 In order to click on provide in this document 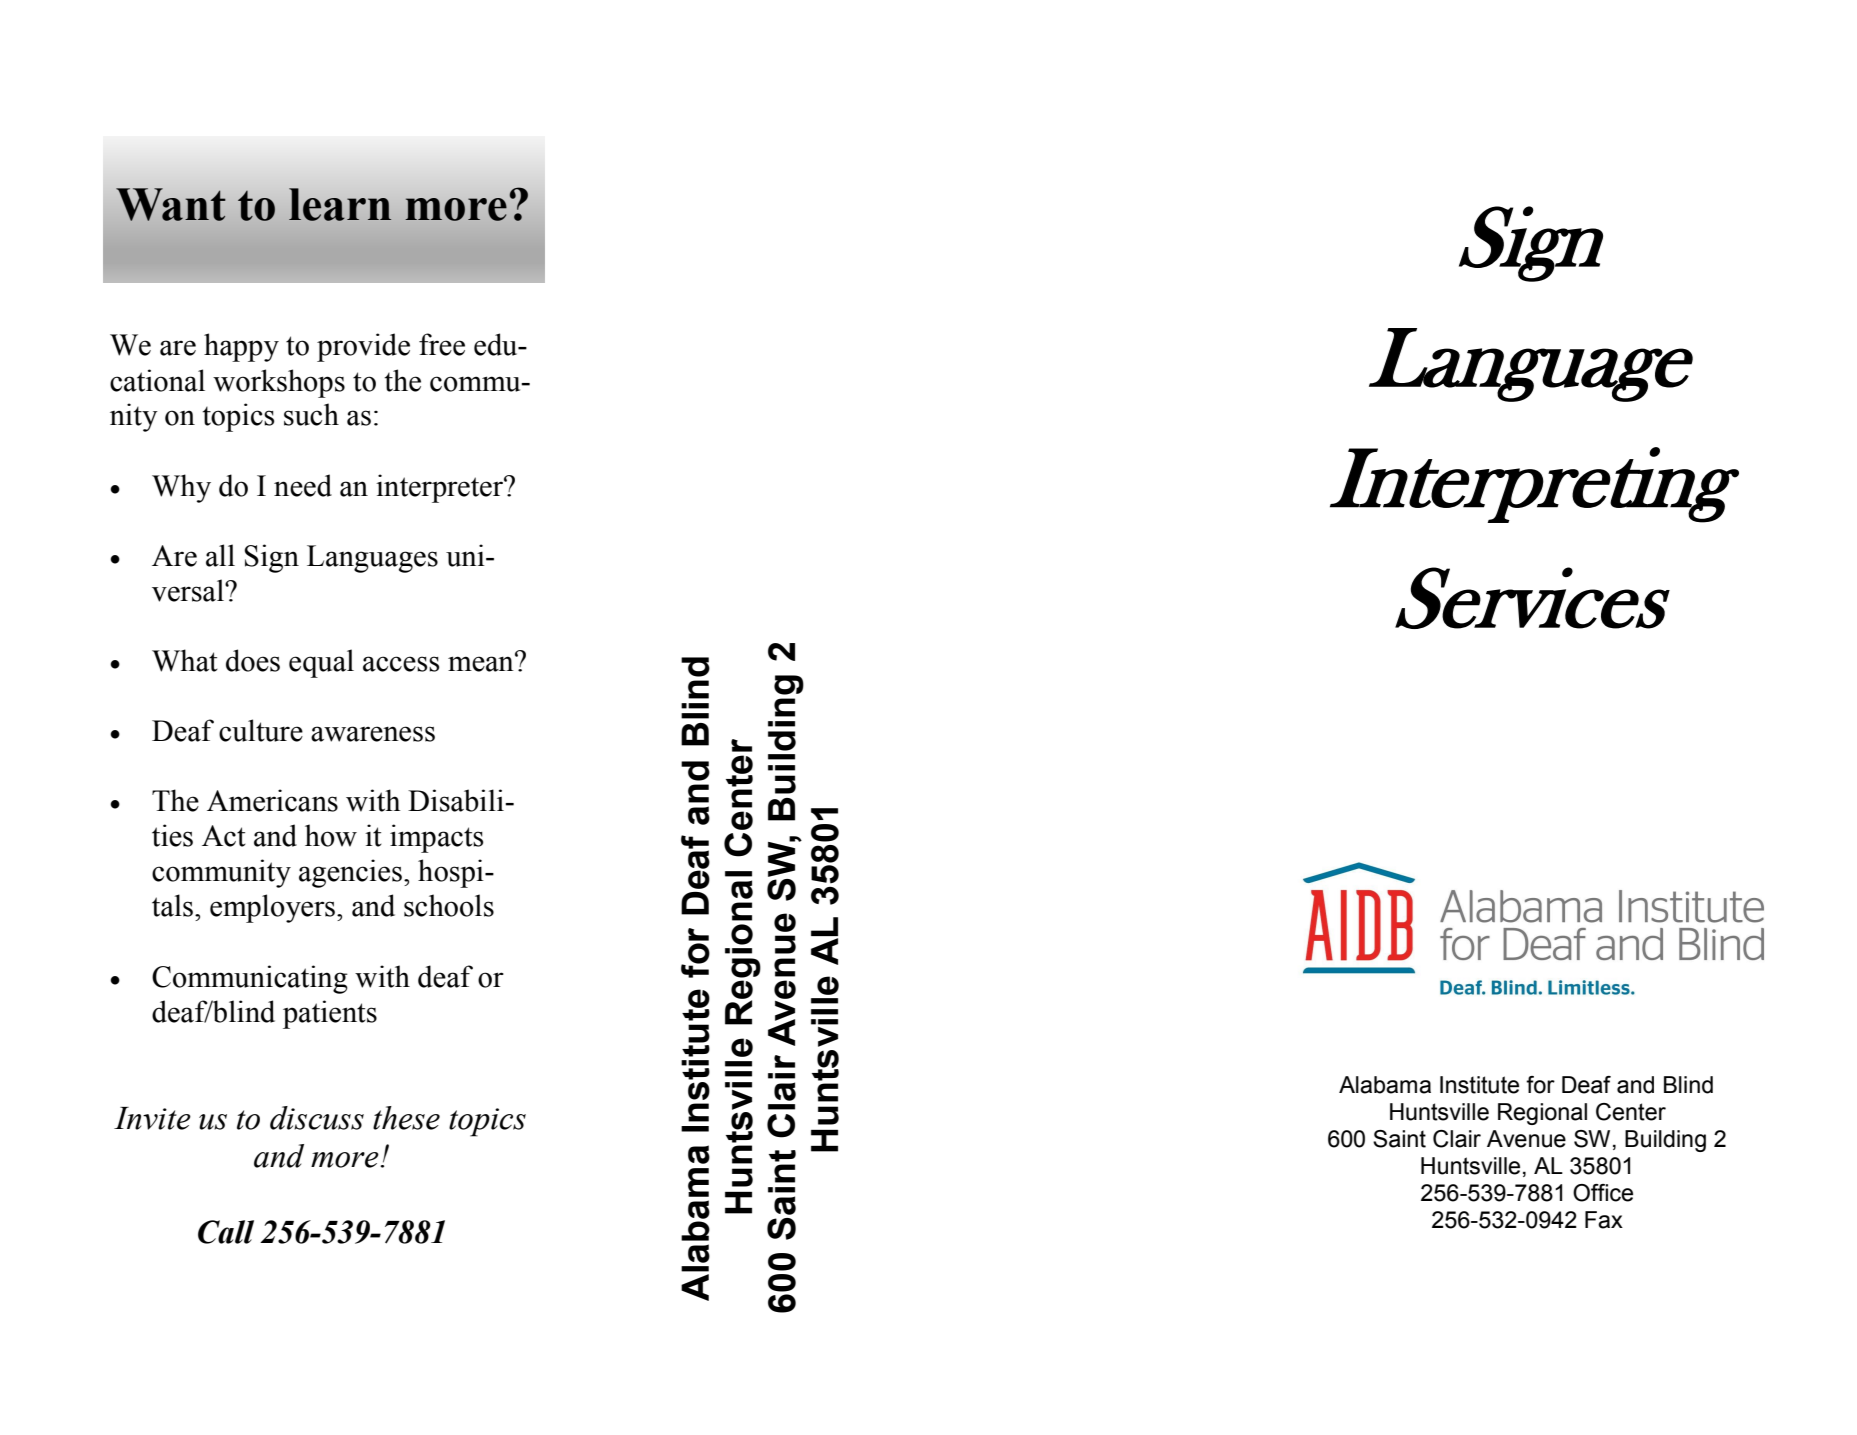, I will do `click(363, 347)`.
